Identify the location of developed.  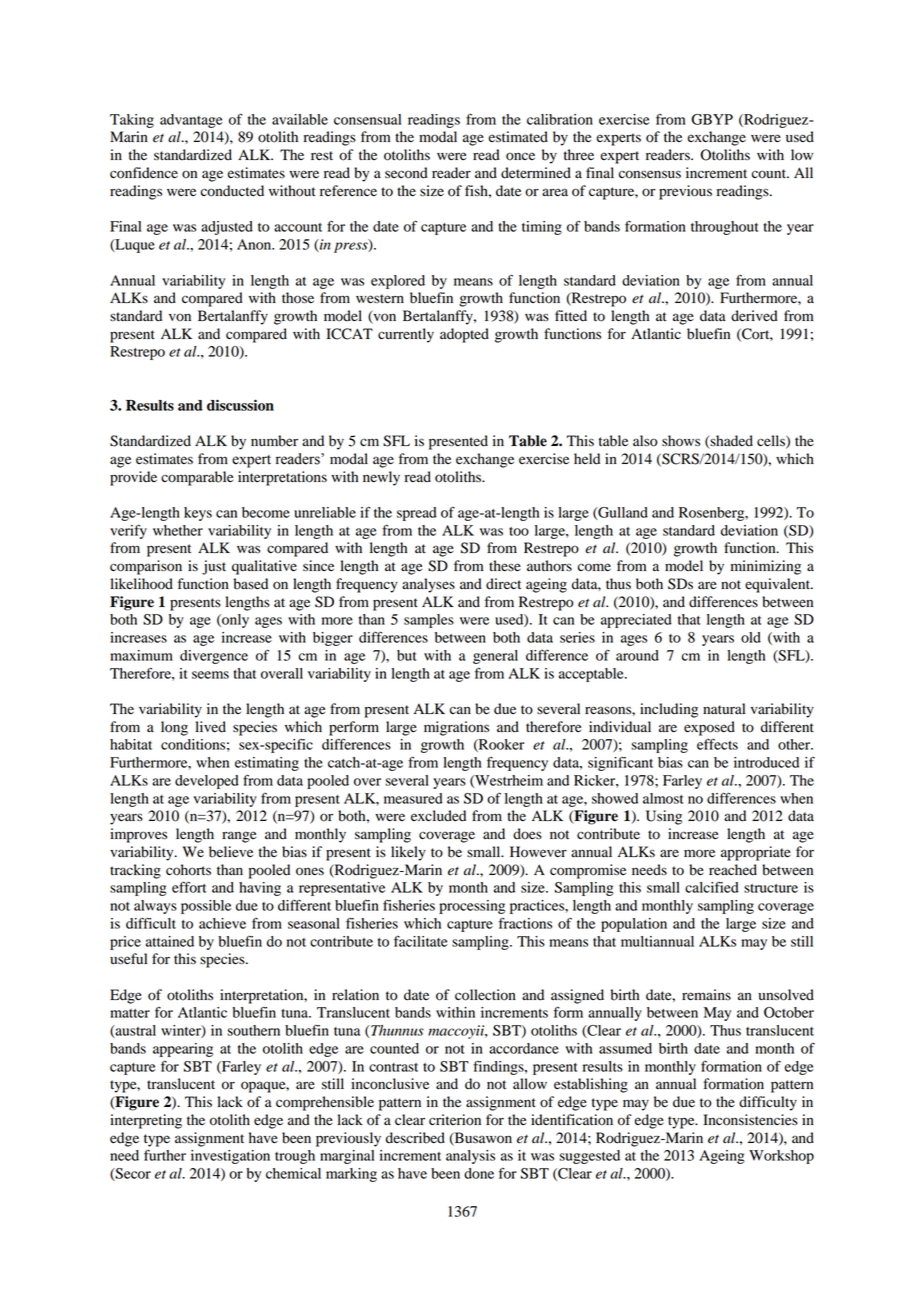
(207, 782).
